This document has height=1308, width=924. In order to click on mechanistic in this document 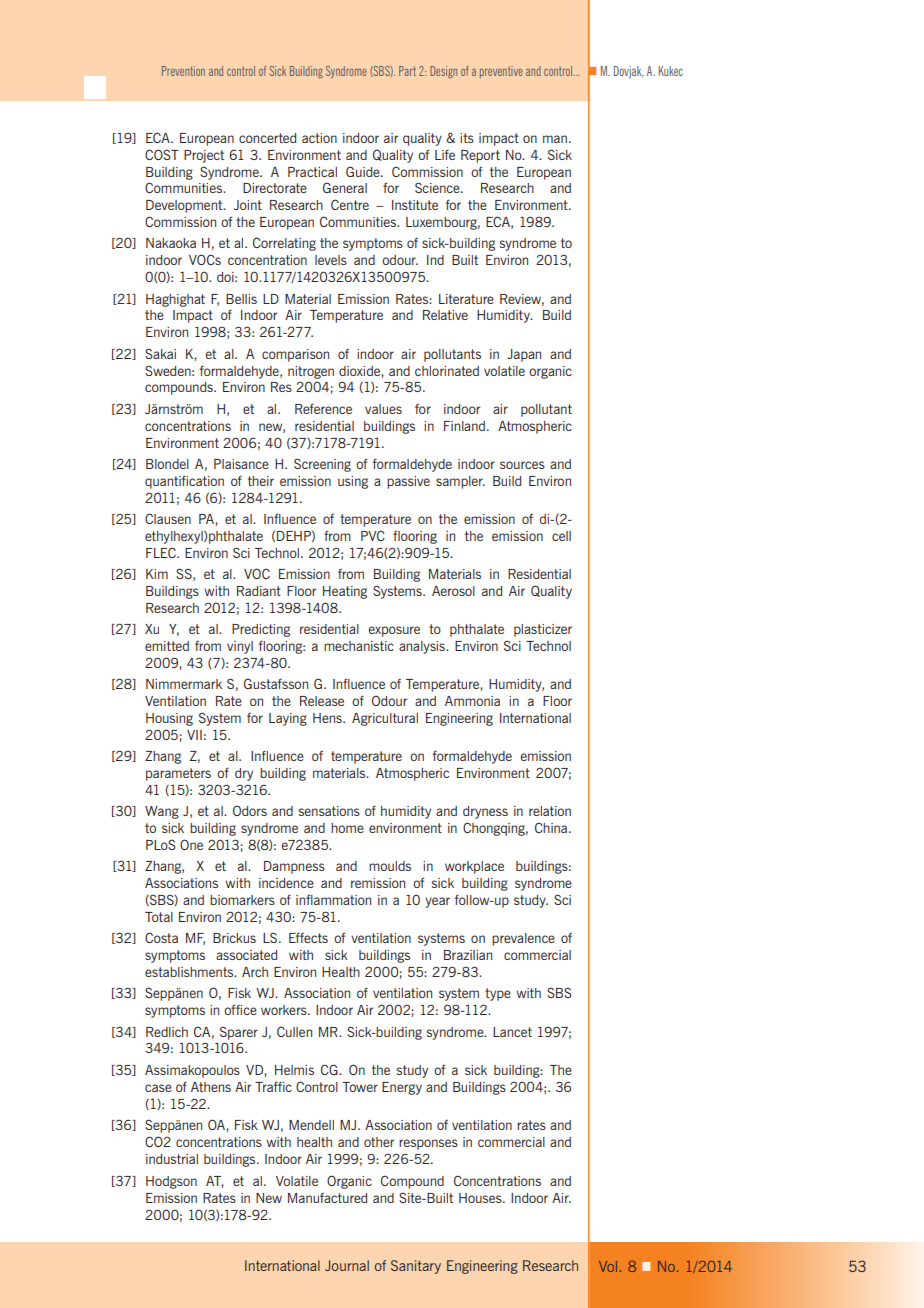, I will do `click(359, 646)`.
